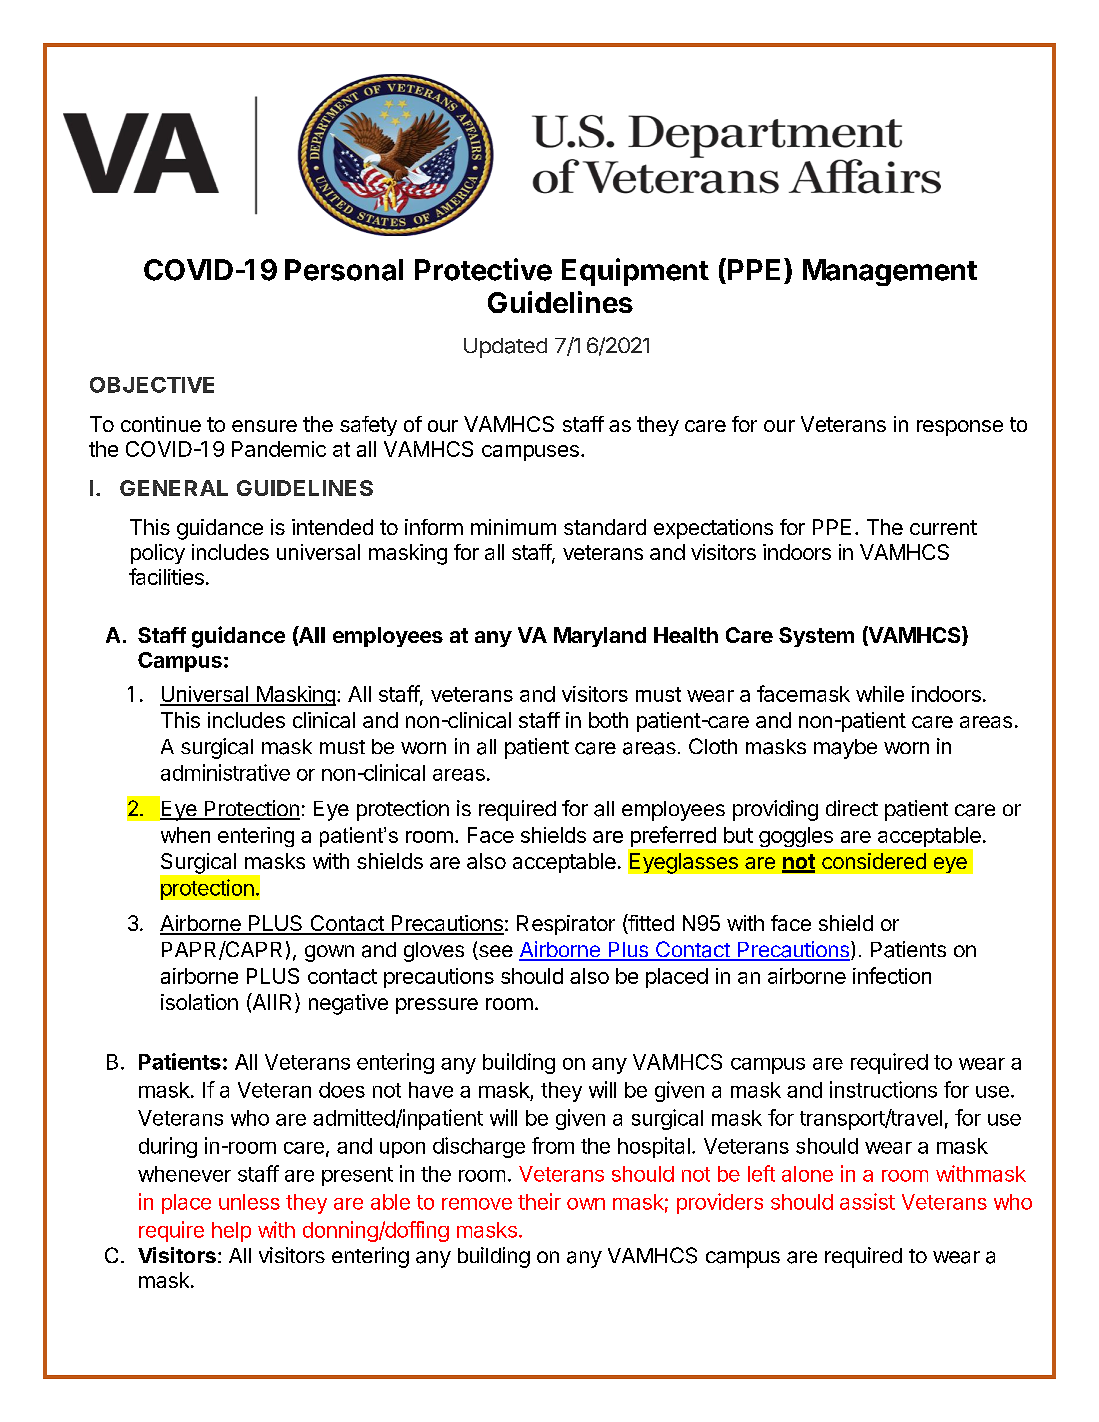 This image has height=1422, width=1099. I want to click on administrative, so click(225, 772).
